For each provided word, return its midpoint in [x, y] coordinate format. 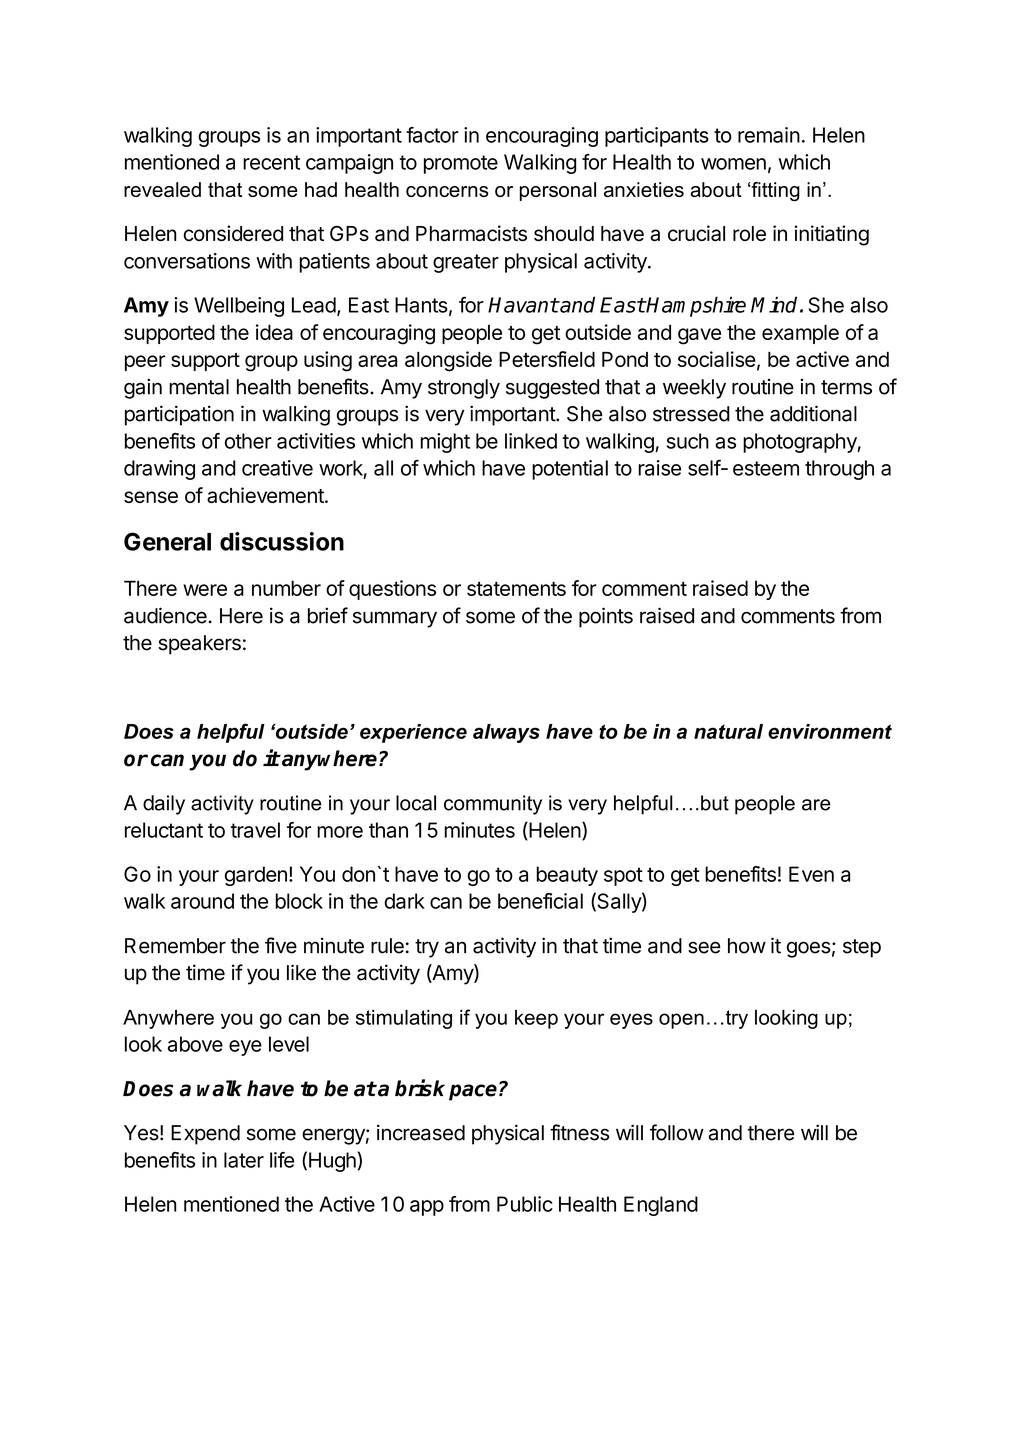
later [244, 1160]
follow [677, 1132]
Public [525, 1204]
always [506, 733]
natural [728, 731]
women [733, 164]
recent [271, 162]
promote [461, 164]
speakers [199, 645]
